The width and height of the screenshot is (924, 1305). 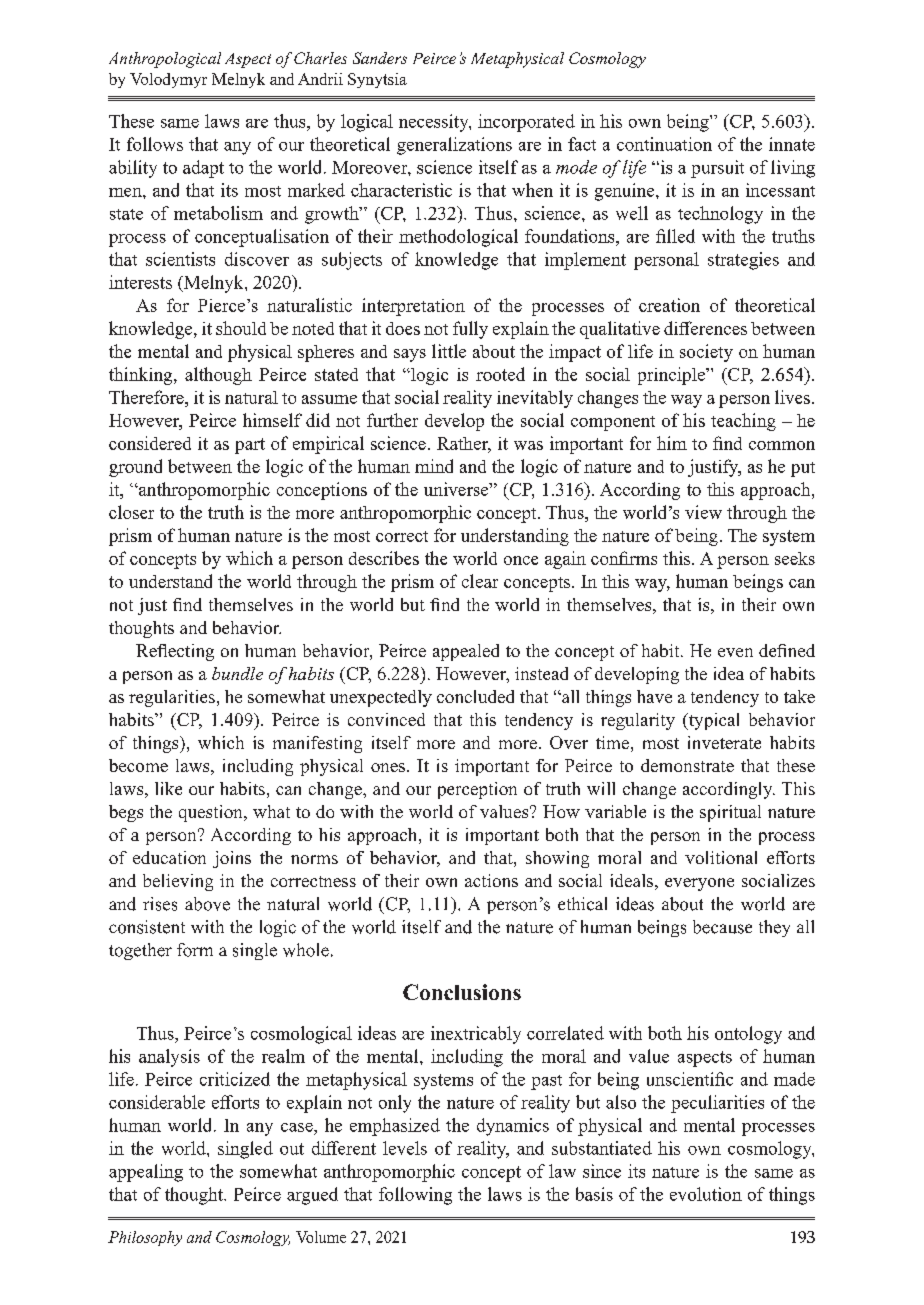 What do you see at coordinates (477, 790) in the screenshot?
I see `perception` at bounding box center [477, 790].
